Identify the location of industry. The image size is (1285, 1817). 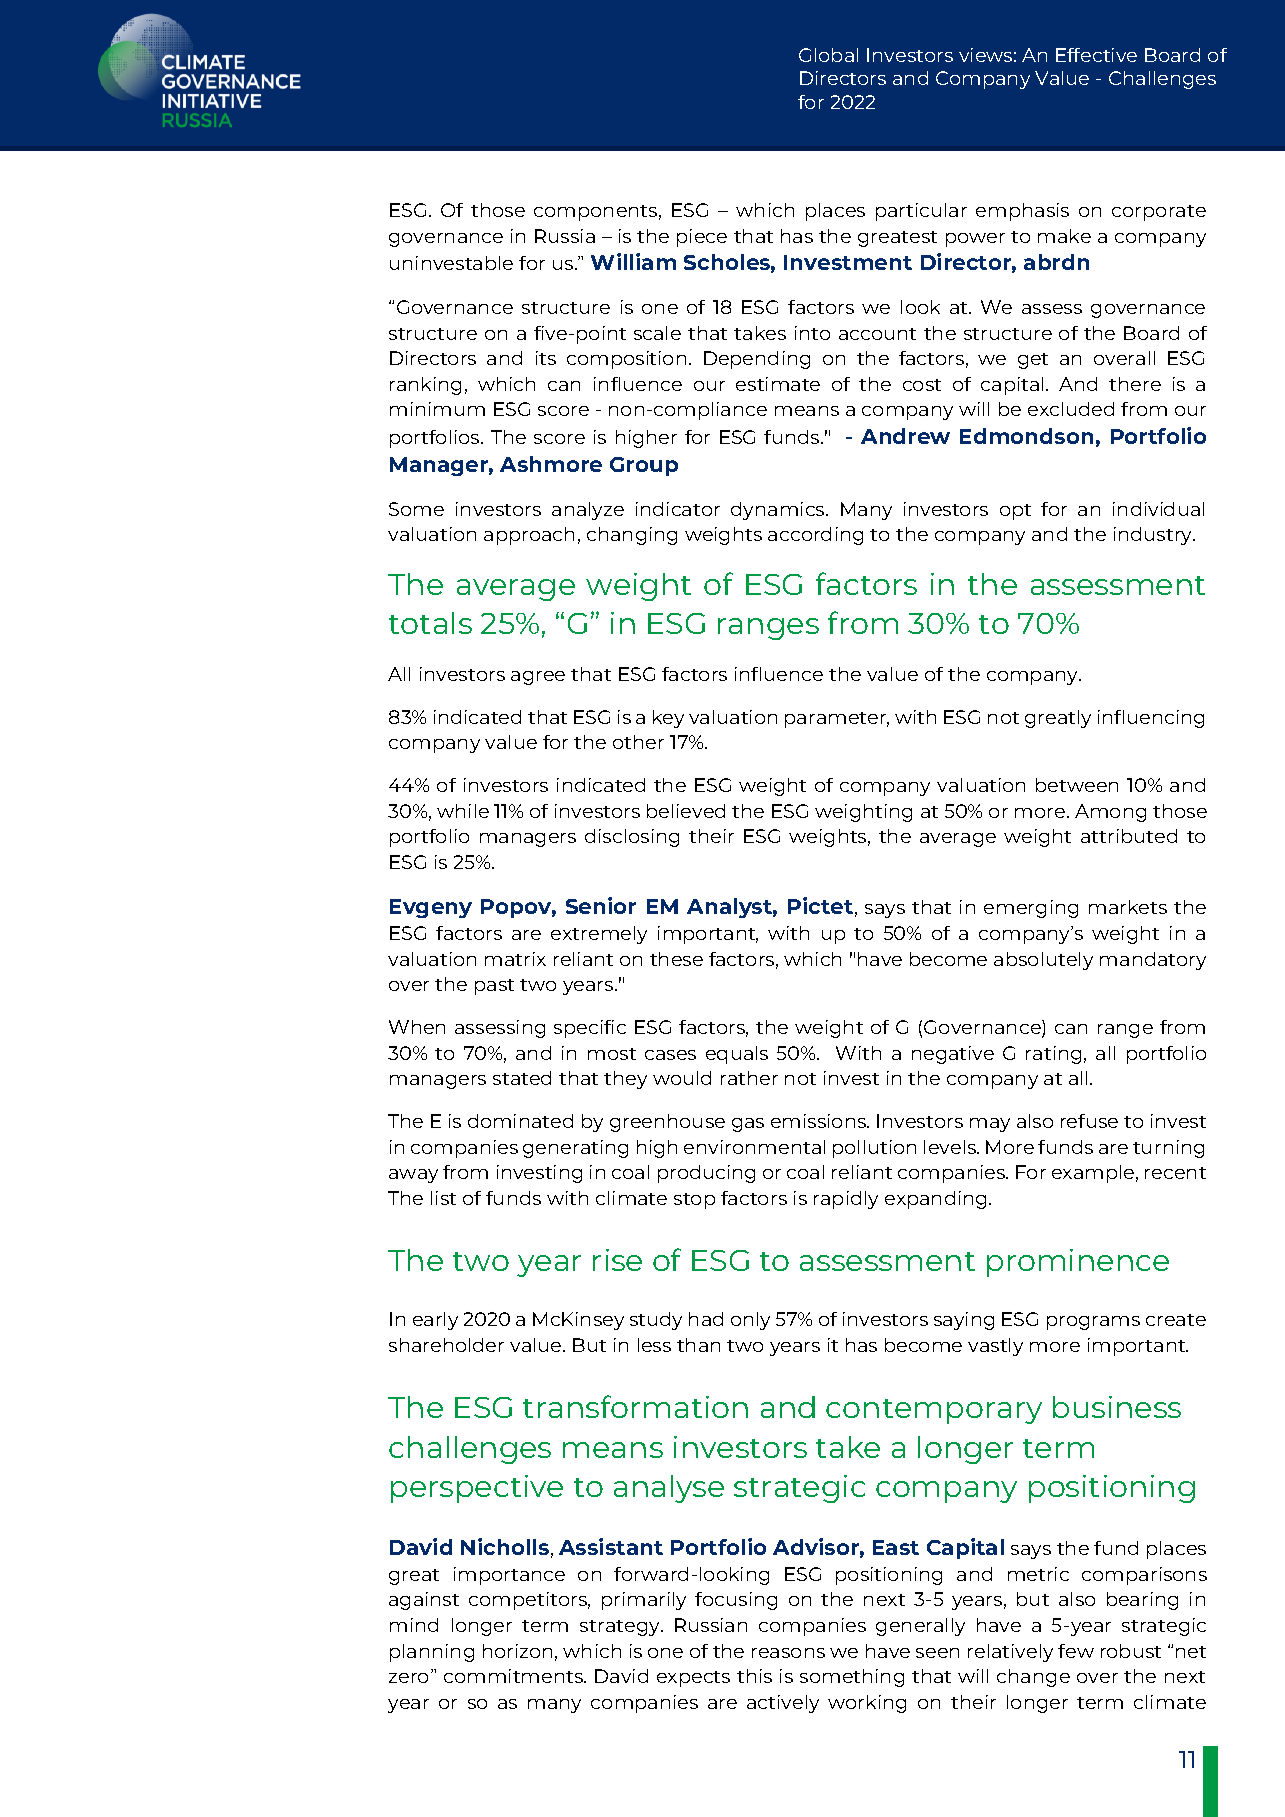
(1154, 536).
